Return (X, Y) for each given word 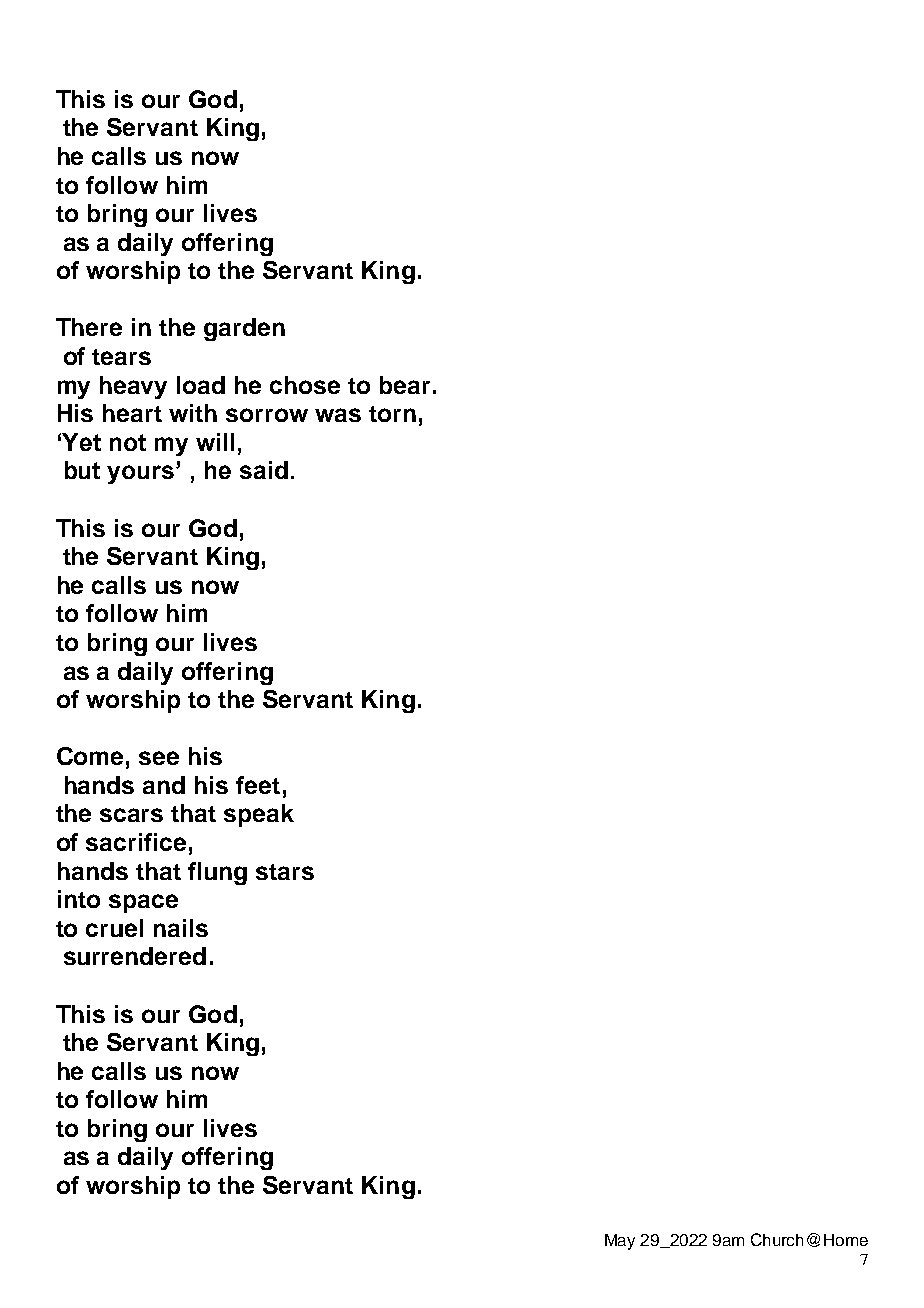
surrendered (135, 956)
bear (405, 385)
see (159, 758)
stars (285, 872)
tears (121, 357)
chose (305, 385)
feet (258, 785)
